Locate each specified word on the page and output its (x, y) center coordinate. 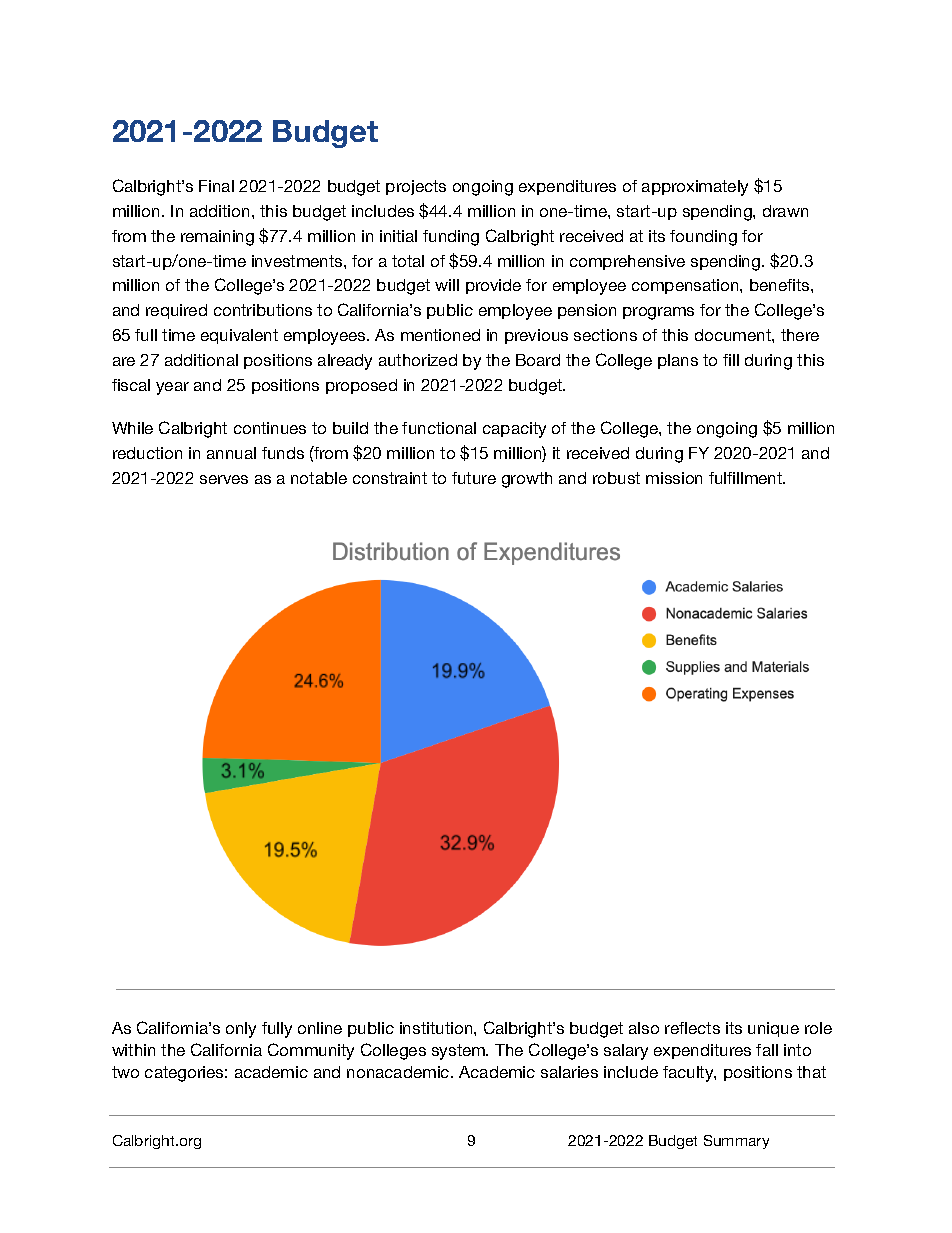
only (241, 1030)
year (172, 388)
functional (439, 428)
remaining (217, 238)
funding (451, 238)
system (459, 1052)
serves (224, 479)
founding (703, 238)
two (125, 1072)
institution (437, 1028)
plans (678, 361)
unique (773, 1029)
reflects (692, 1028)
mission (674, 478)
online (320, 1028)
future (474, 478)
